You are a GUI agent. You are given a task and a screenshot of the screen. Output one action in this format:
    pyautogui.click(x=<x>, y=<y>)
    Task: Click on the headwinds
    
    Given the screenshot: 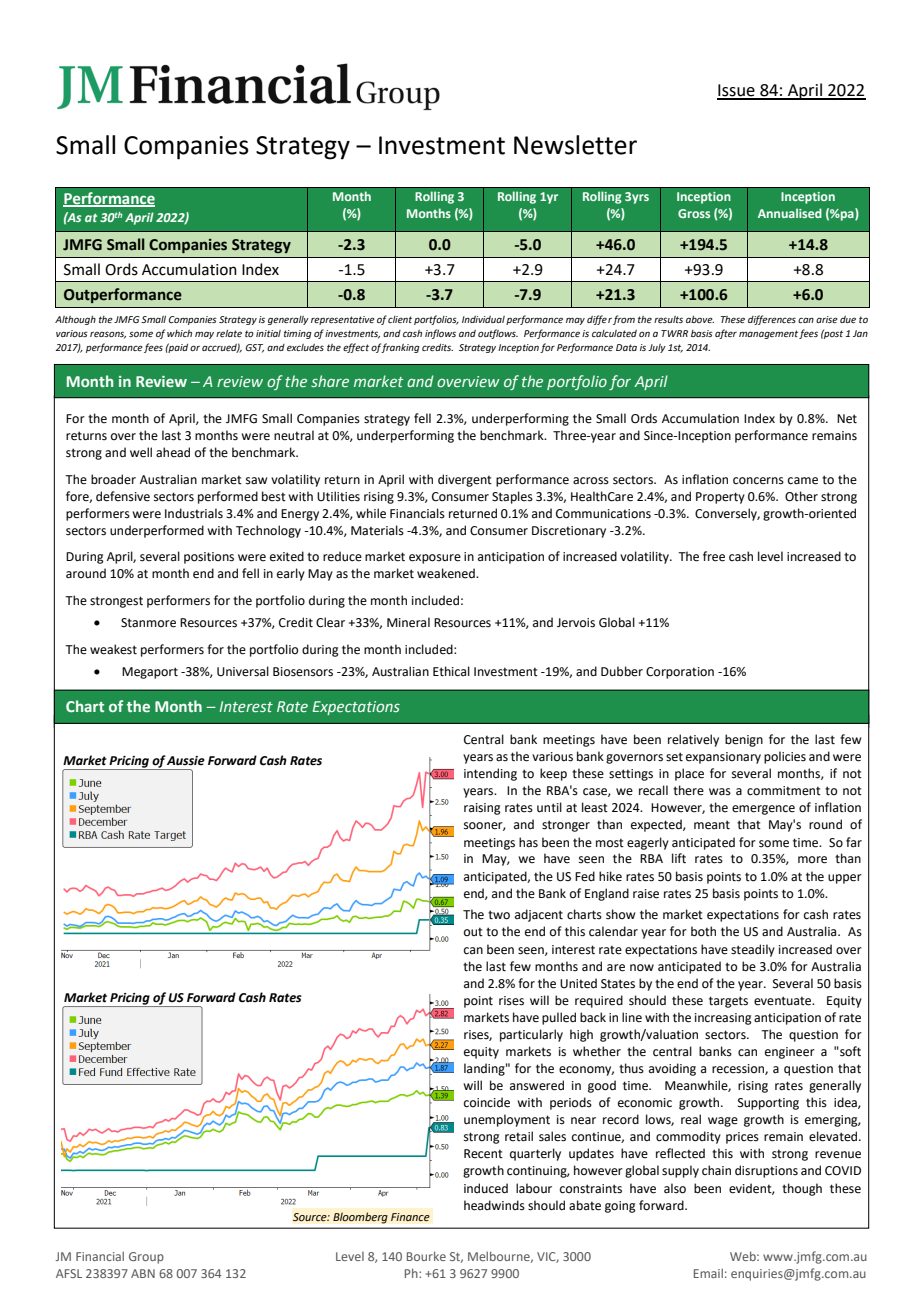 What is the action you would take?
    pyautogui.click(x=494, y=1205)
